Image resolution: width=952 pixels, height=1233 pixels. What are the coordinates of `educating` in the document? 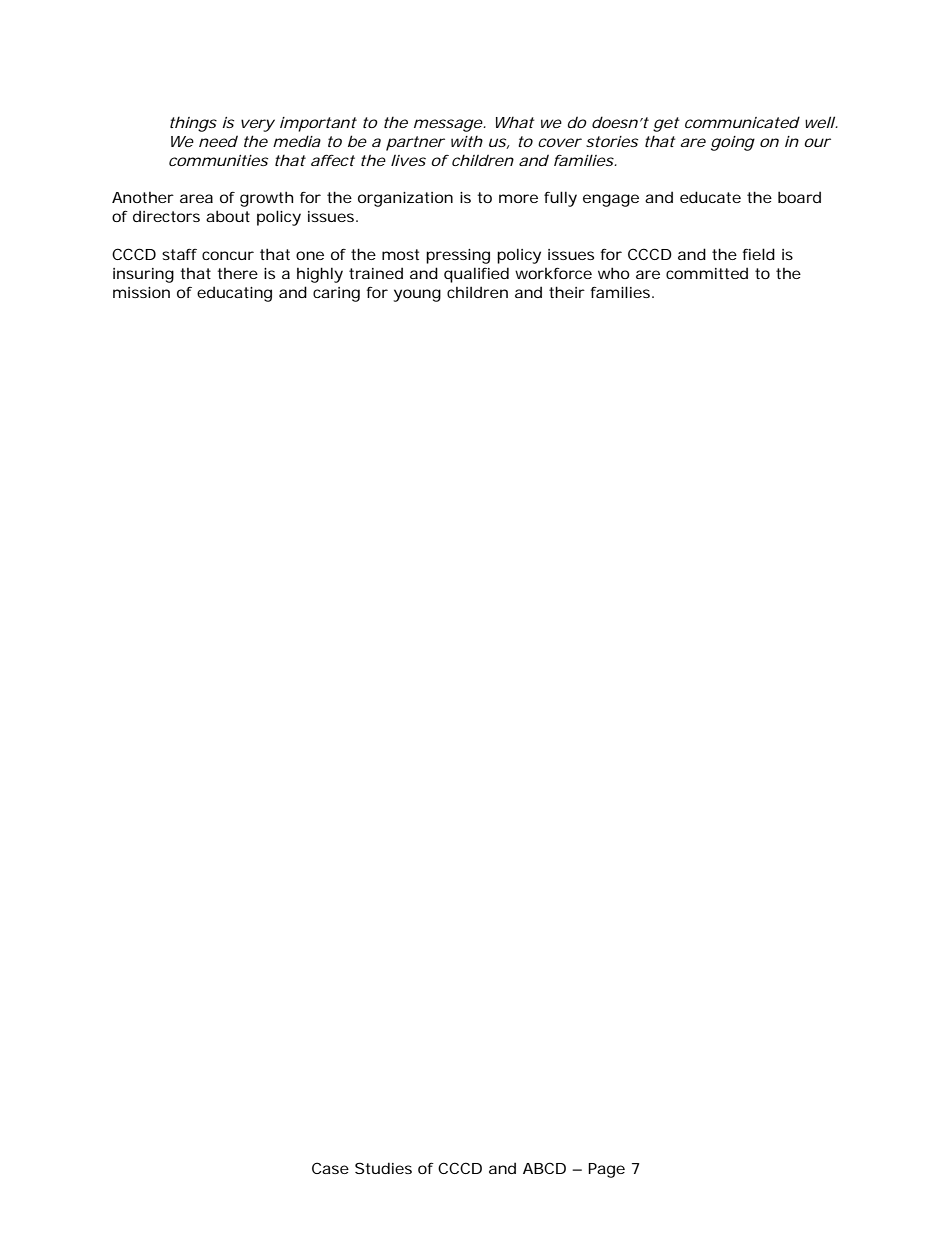 It's located at (234, 294).
